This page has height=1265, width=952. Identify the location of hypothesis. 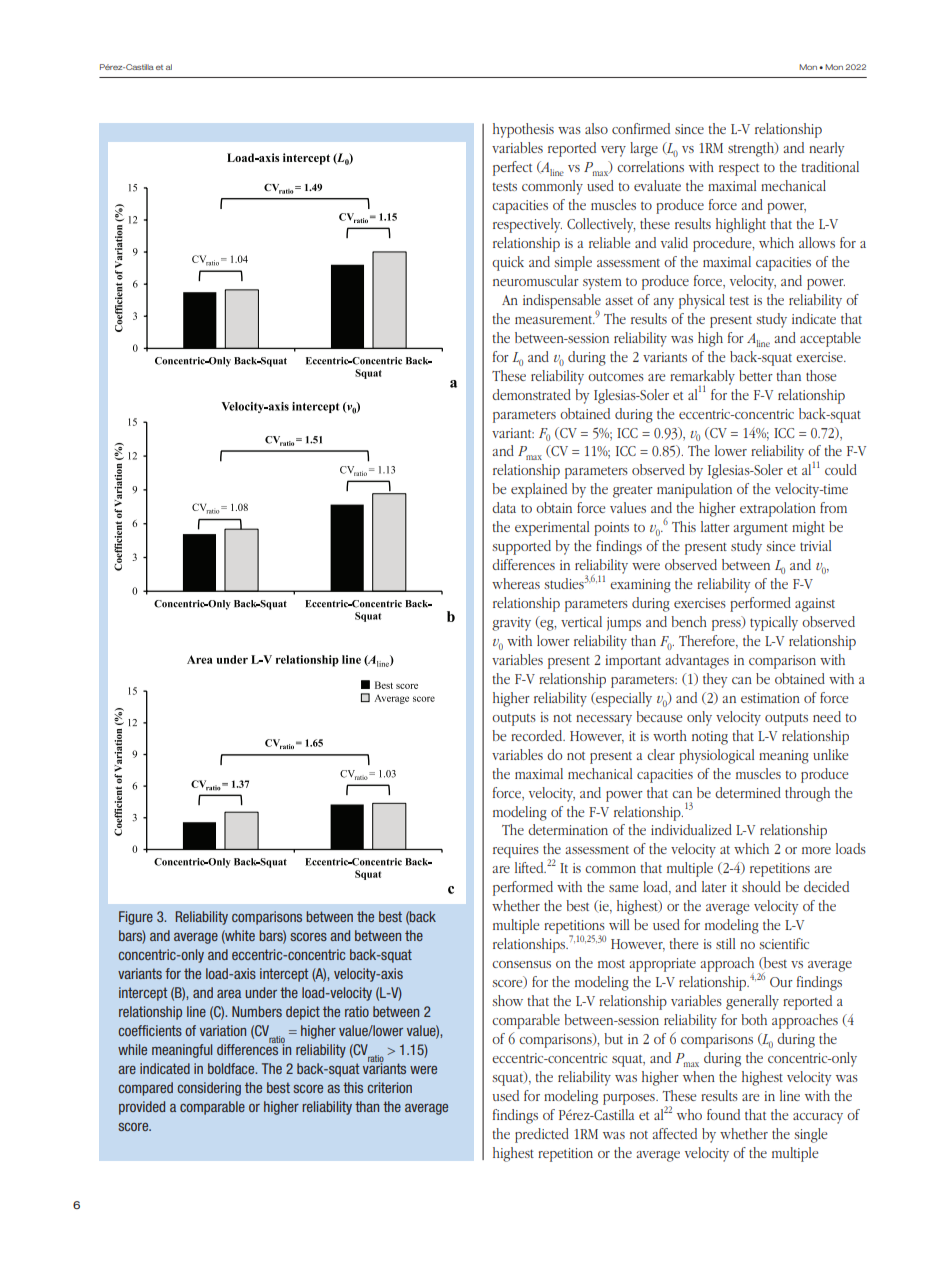
(523, 130).
